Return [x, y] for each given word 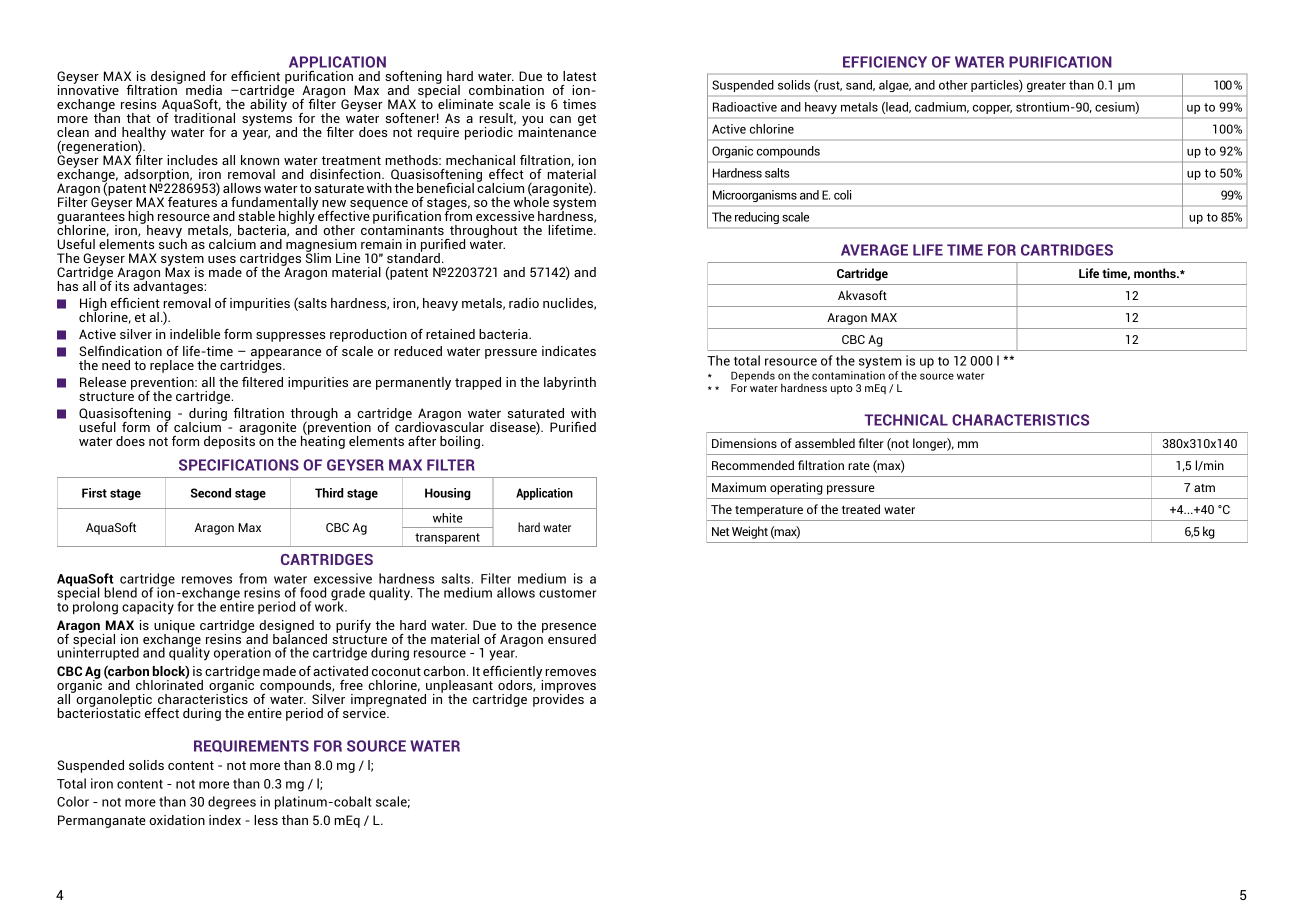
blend [120, 592]
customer [568, 593]
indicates [569, 351]
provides [558, 699]
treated [861, 509]
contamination [848, 375]
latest [579, 76]
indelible [195, 334]
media [204, 90]
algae [895, 86]
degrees [232, 803]
